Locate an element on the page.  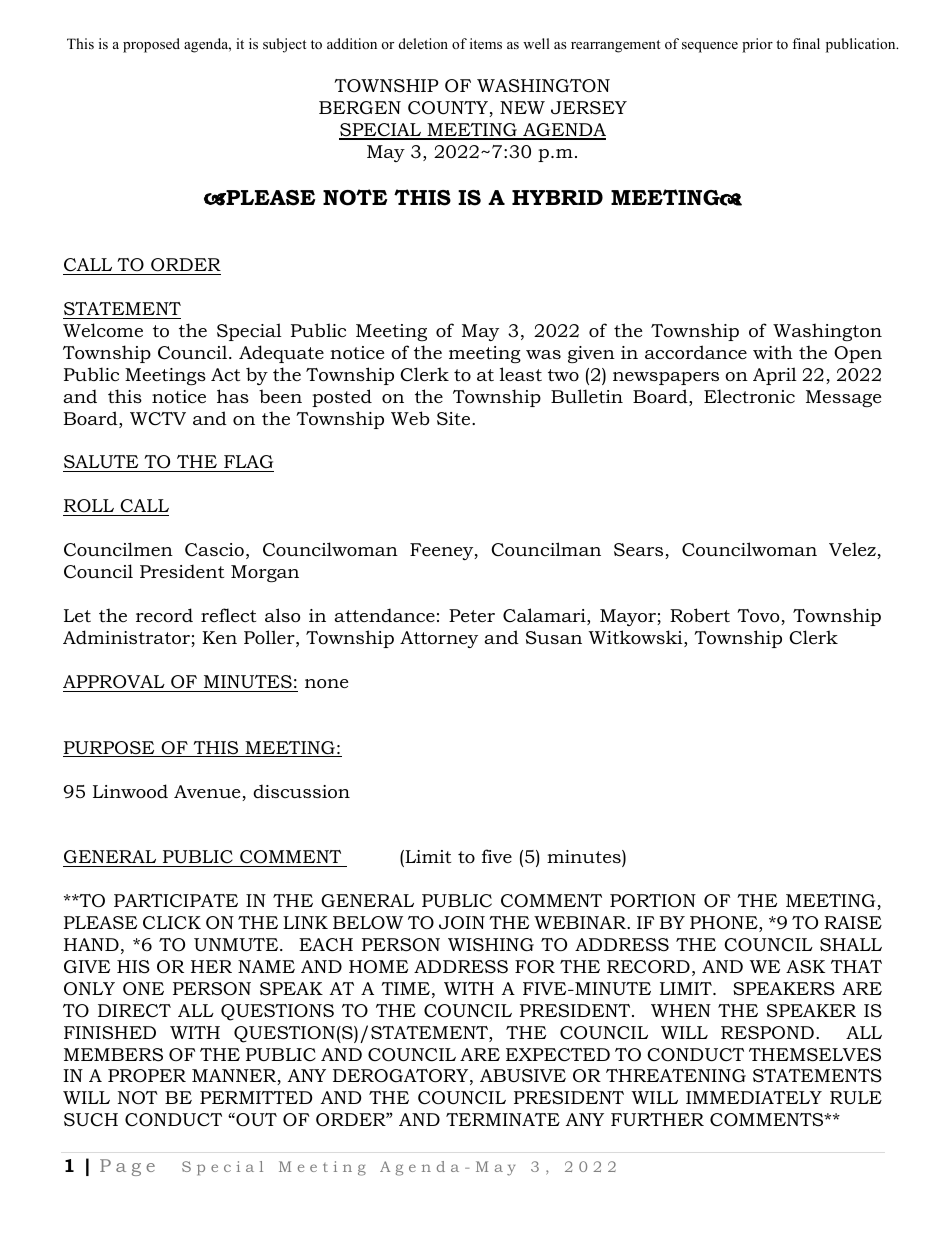
Peter is located at coordinates (472, 615).
